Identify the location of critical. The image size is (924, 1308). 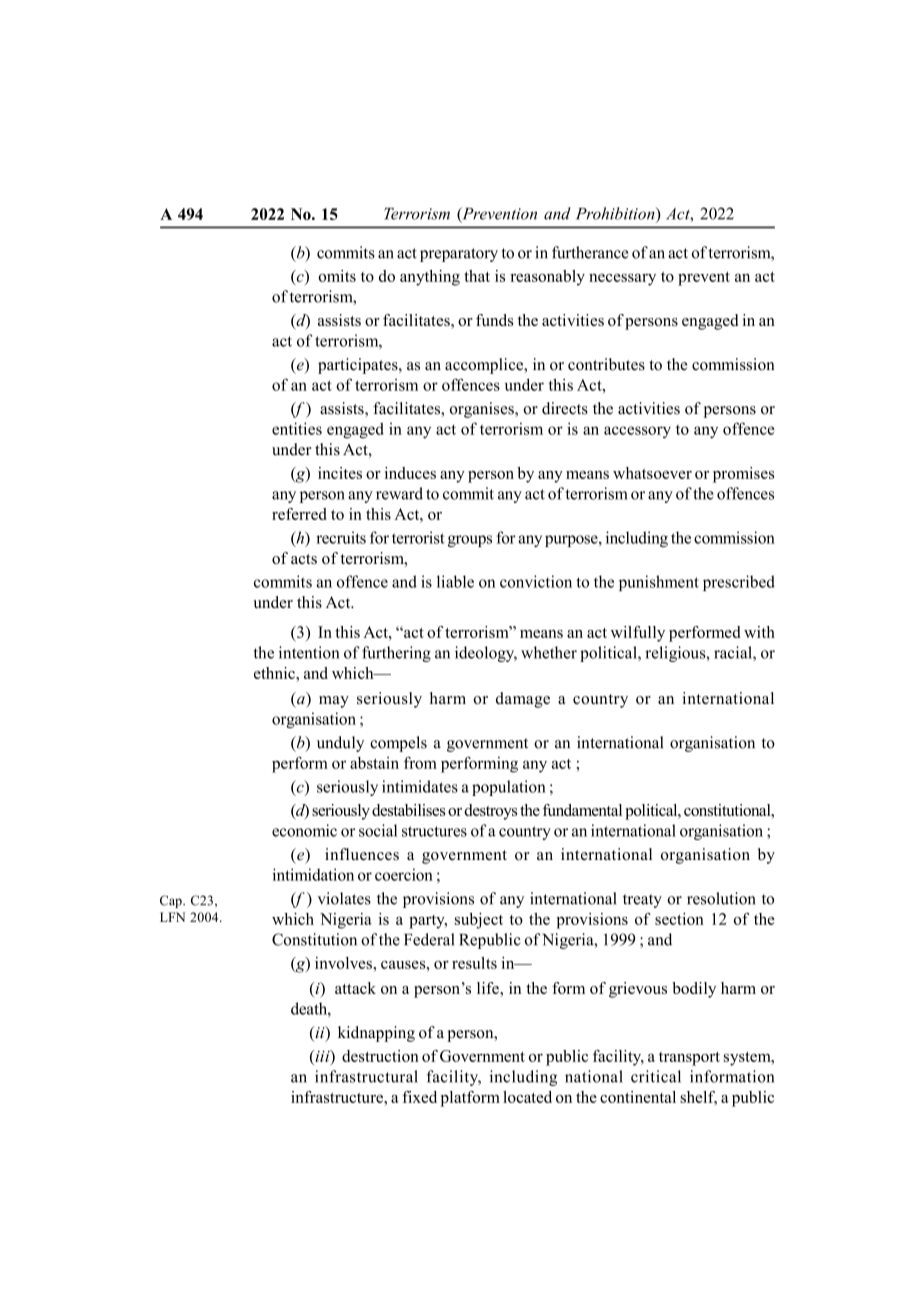
(656, 1076).
